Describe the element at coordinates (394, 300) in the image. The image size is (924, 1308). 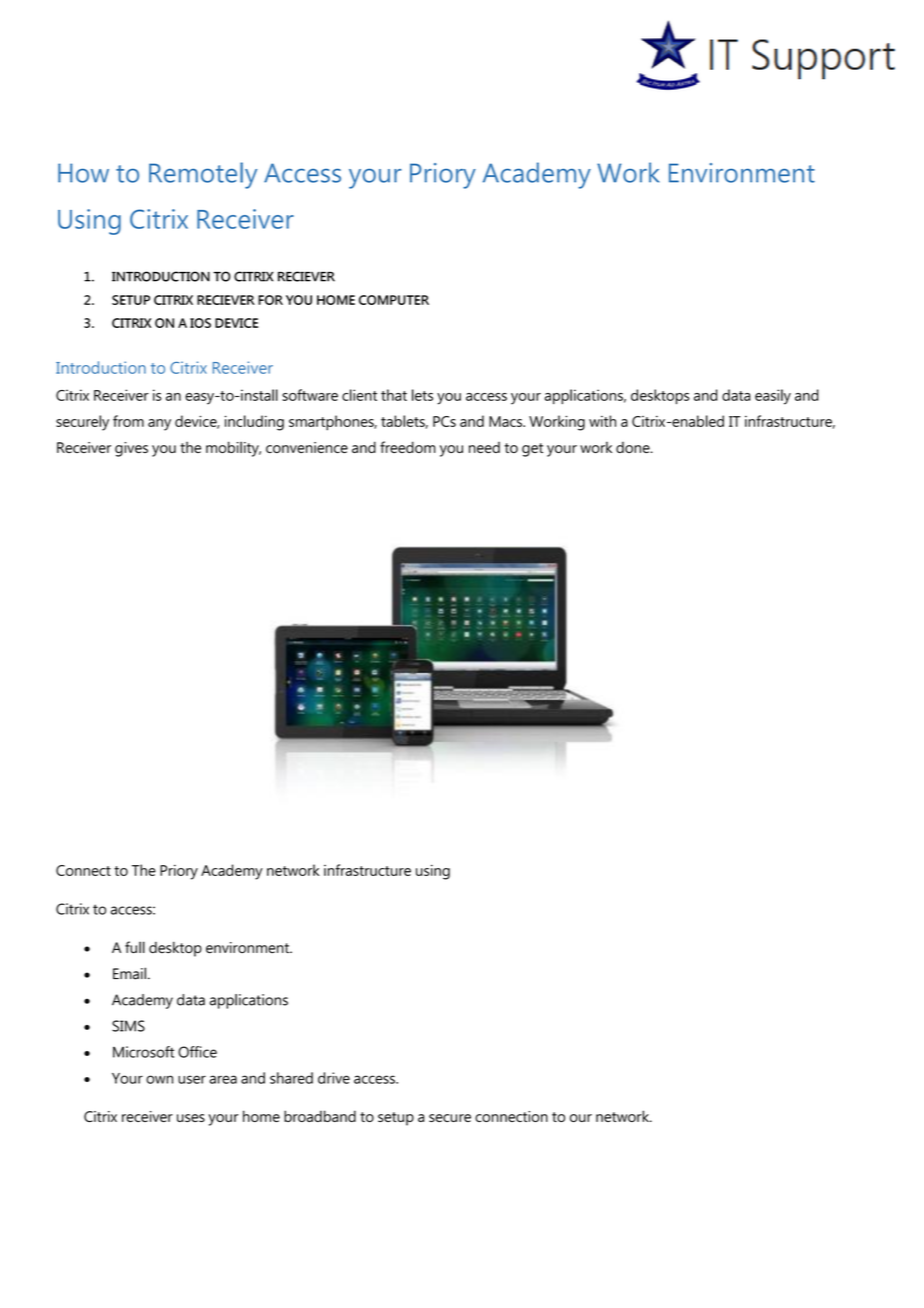
I see `COMPUTER` at that location.
